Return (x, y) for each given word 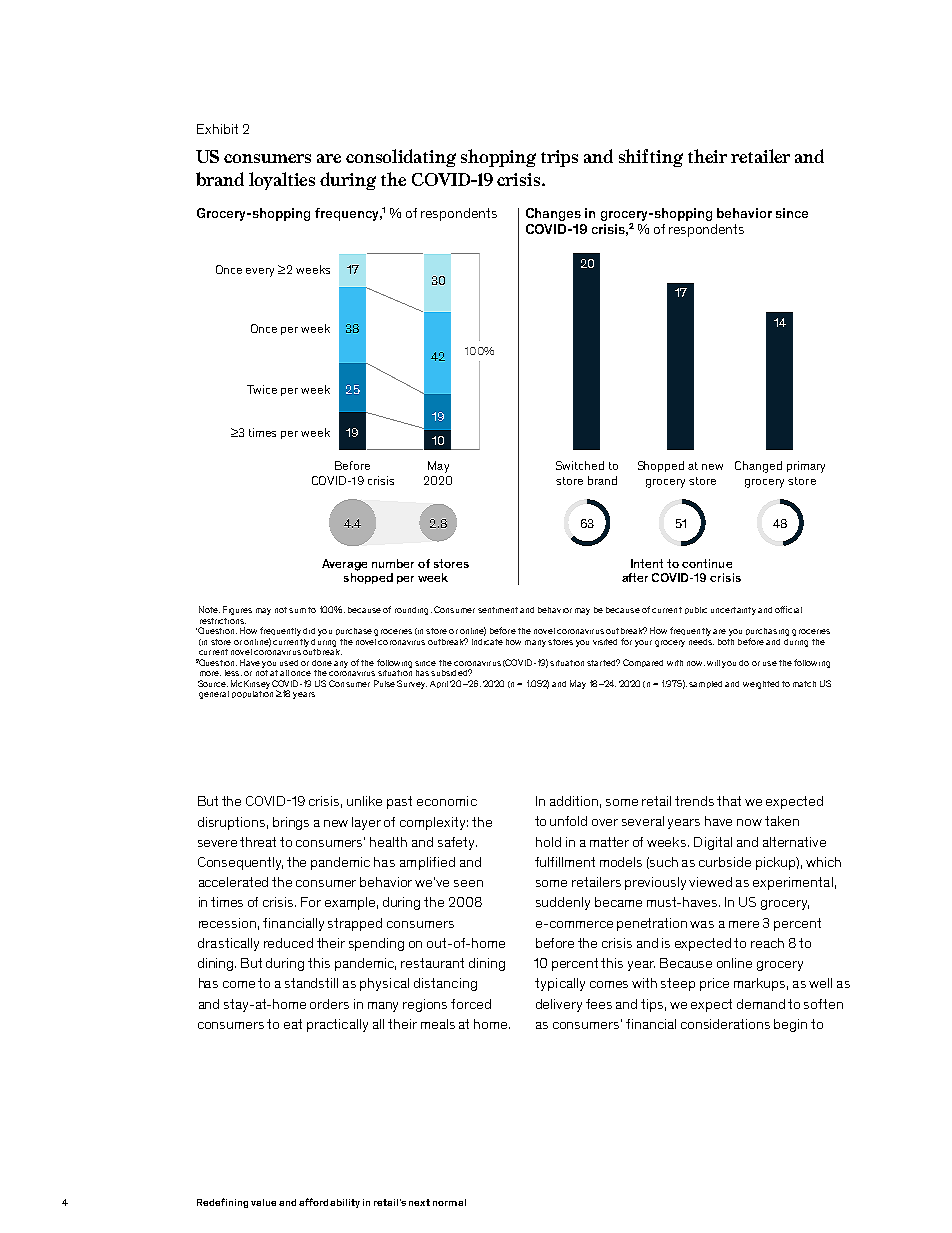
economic (447, 801)
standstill (311, 983)
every (260, 272)
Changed (758, 467)
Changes (553, 214)
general (214, 695)
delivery (559, 1005)
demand (761, 1004)
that (729, 801)
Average (344, 565)
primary (806, 467)
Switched (580, 465)
